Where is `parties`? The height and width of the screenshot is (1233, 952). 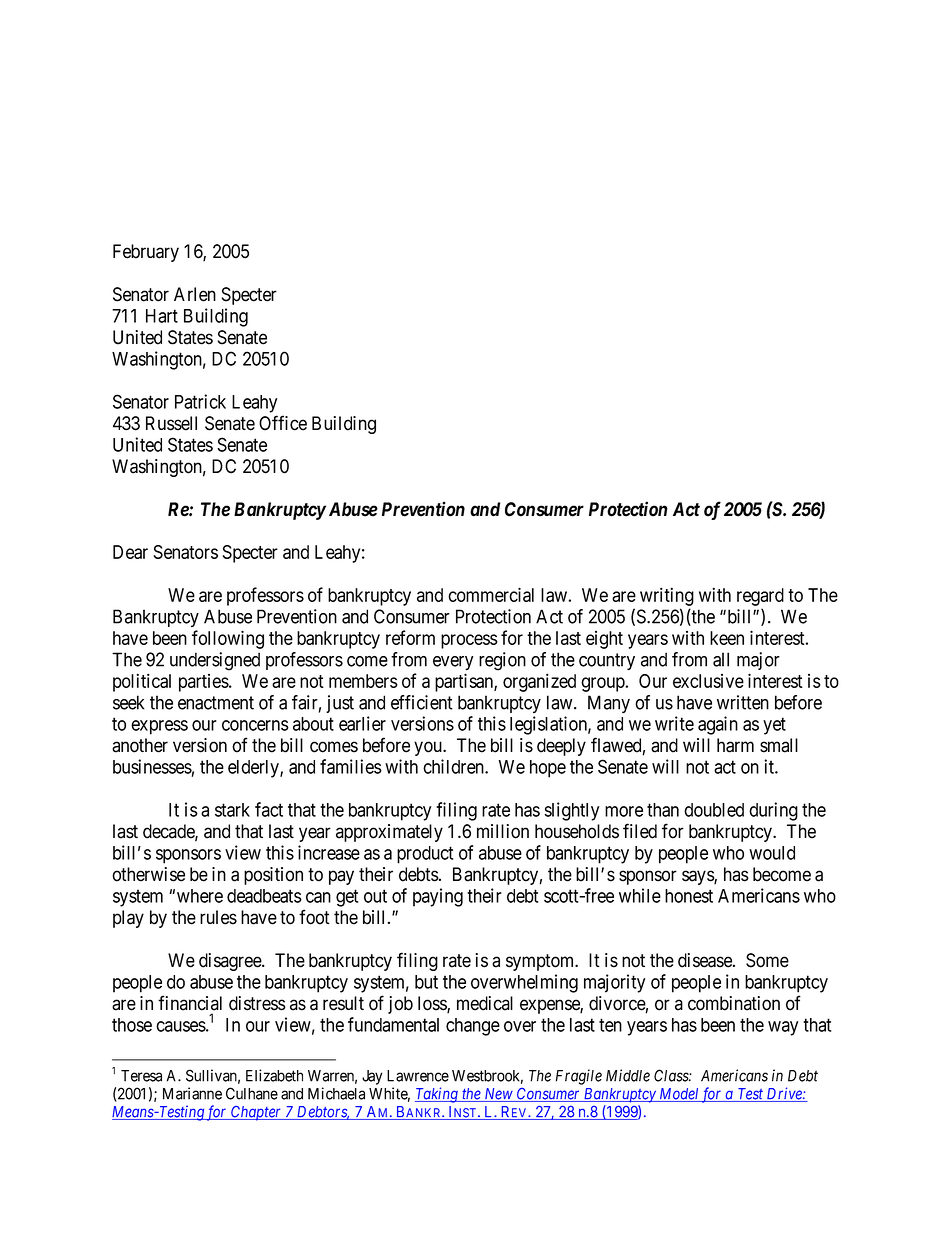 parties is located at coordinates (204, 683).
